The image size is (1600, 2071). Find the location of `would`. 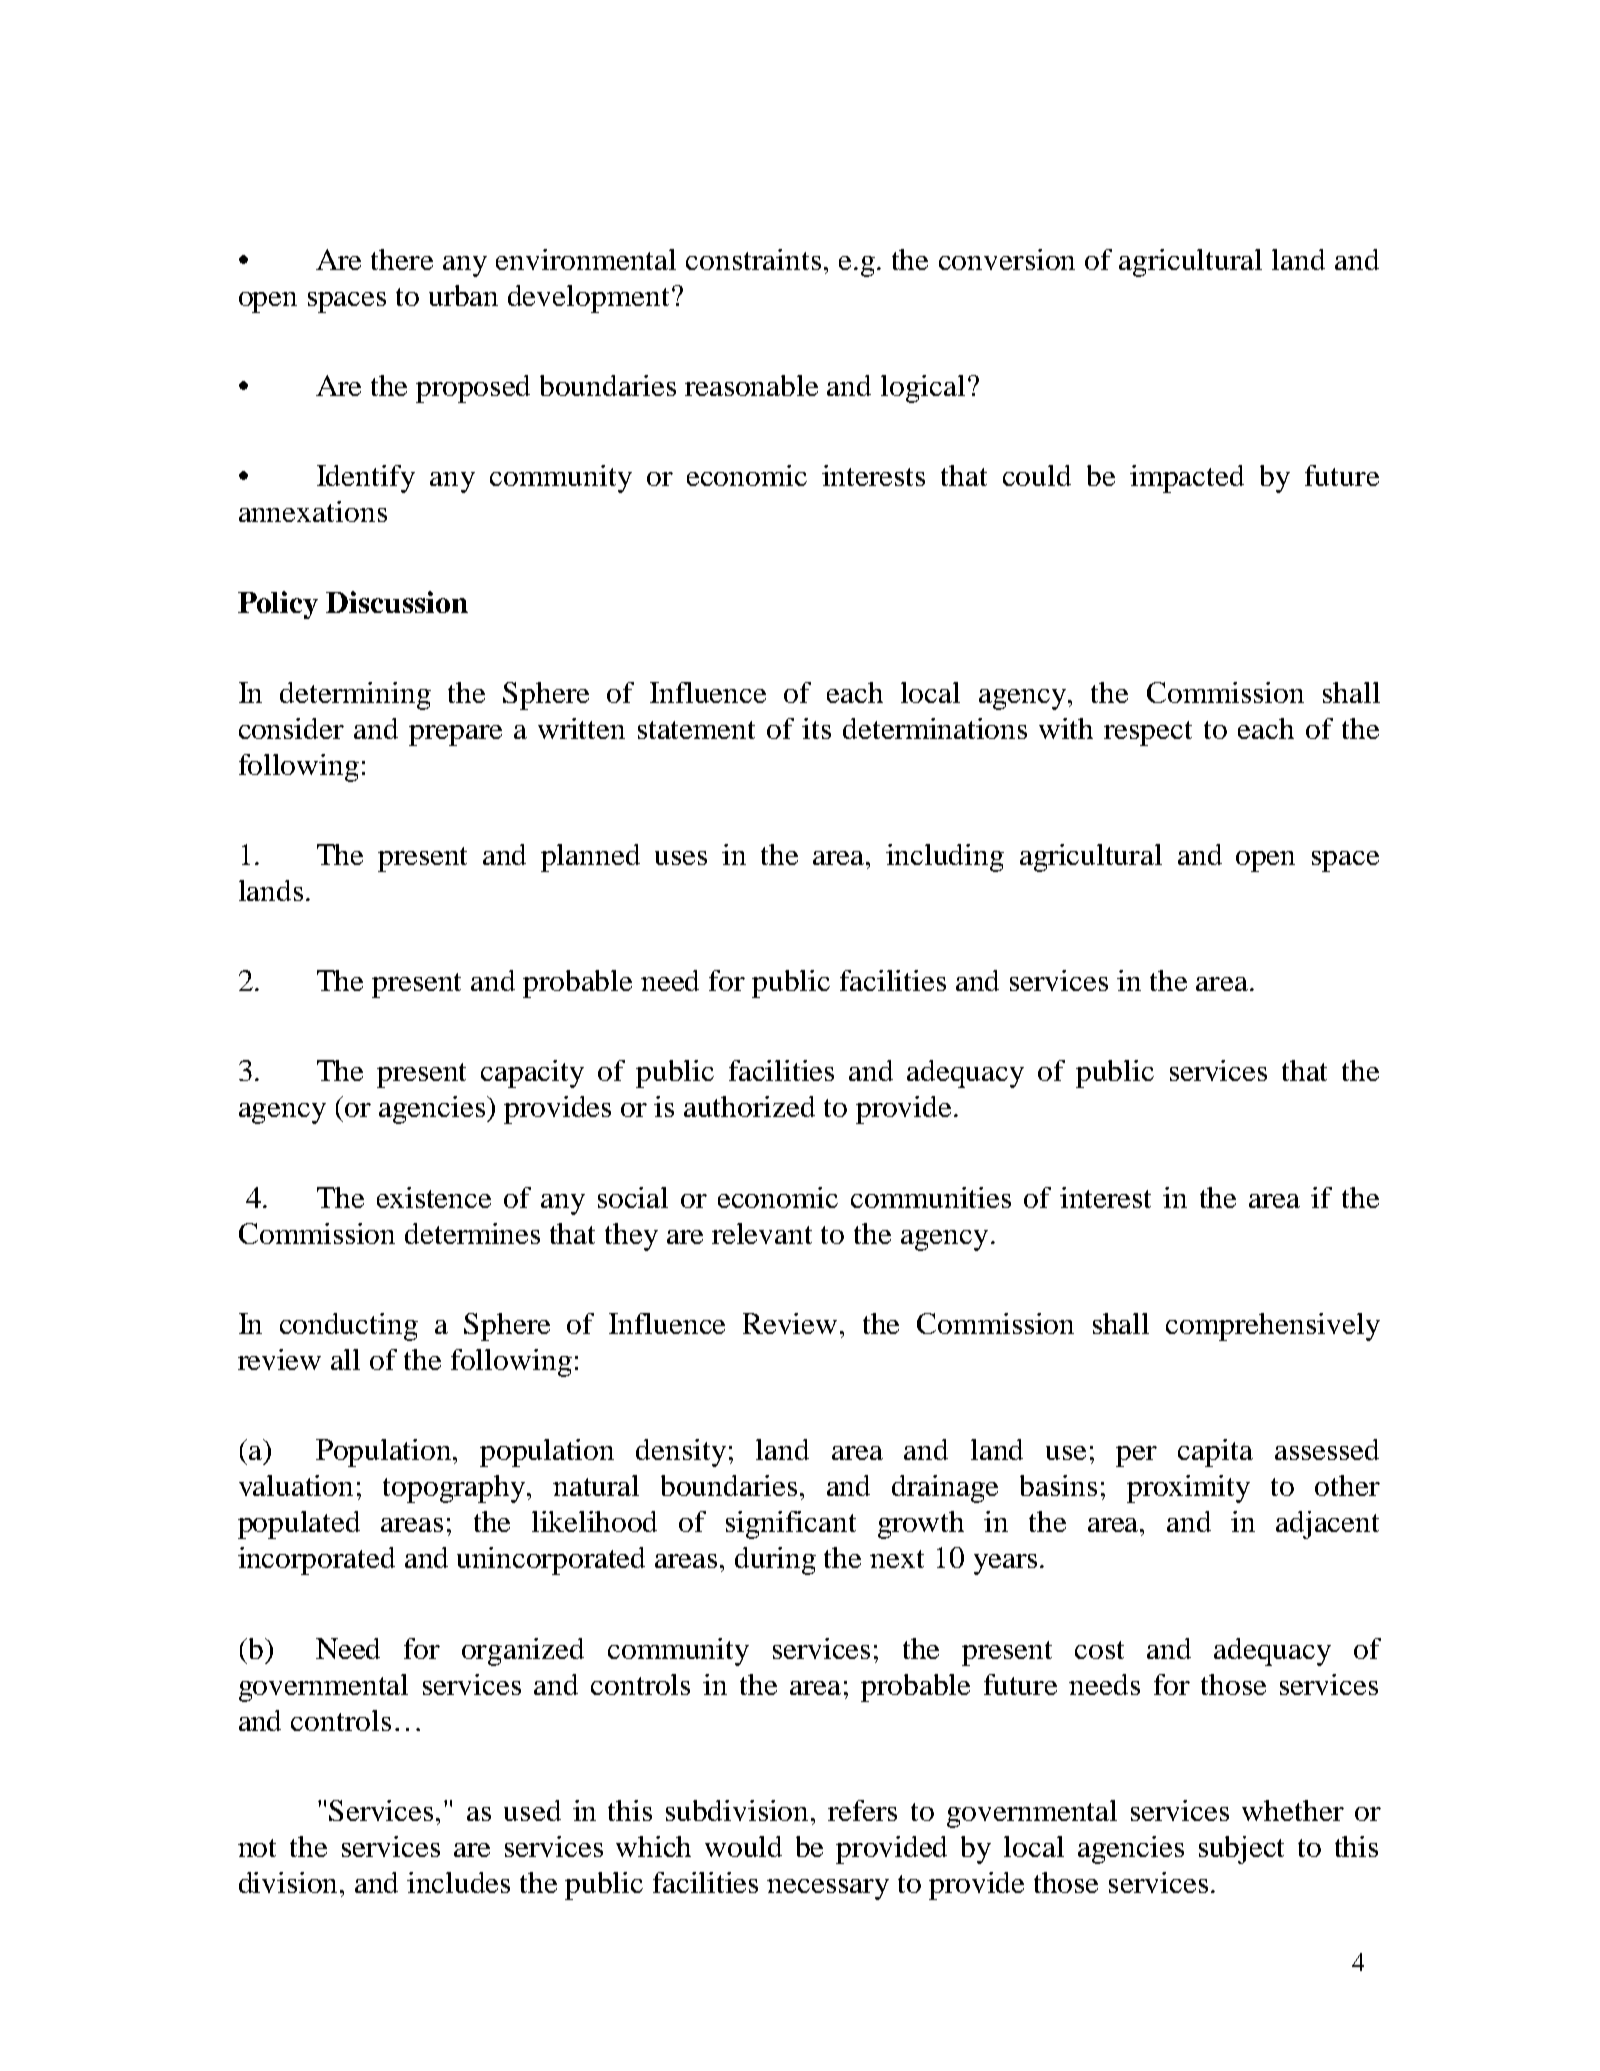

would is located at coordinates (743, 1846).
